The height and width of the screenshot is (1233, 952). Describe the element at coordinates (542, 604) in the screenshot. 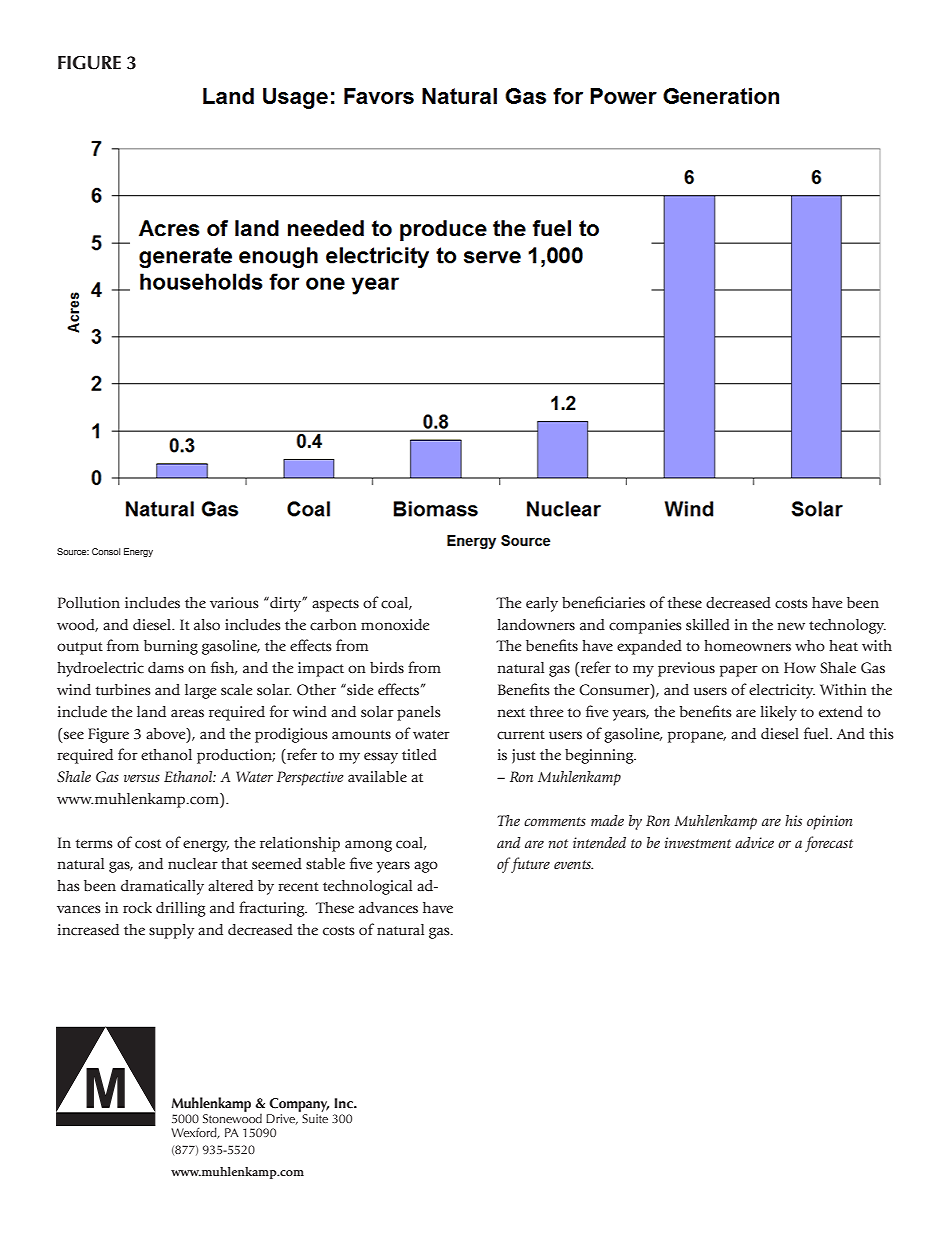

I see `early` at that location.
